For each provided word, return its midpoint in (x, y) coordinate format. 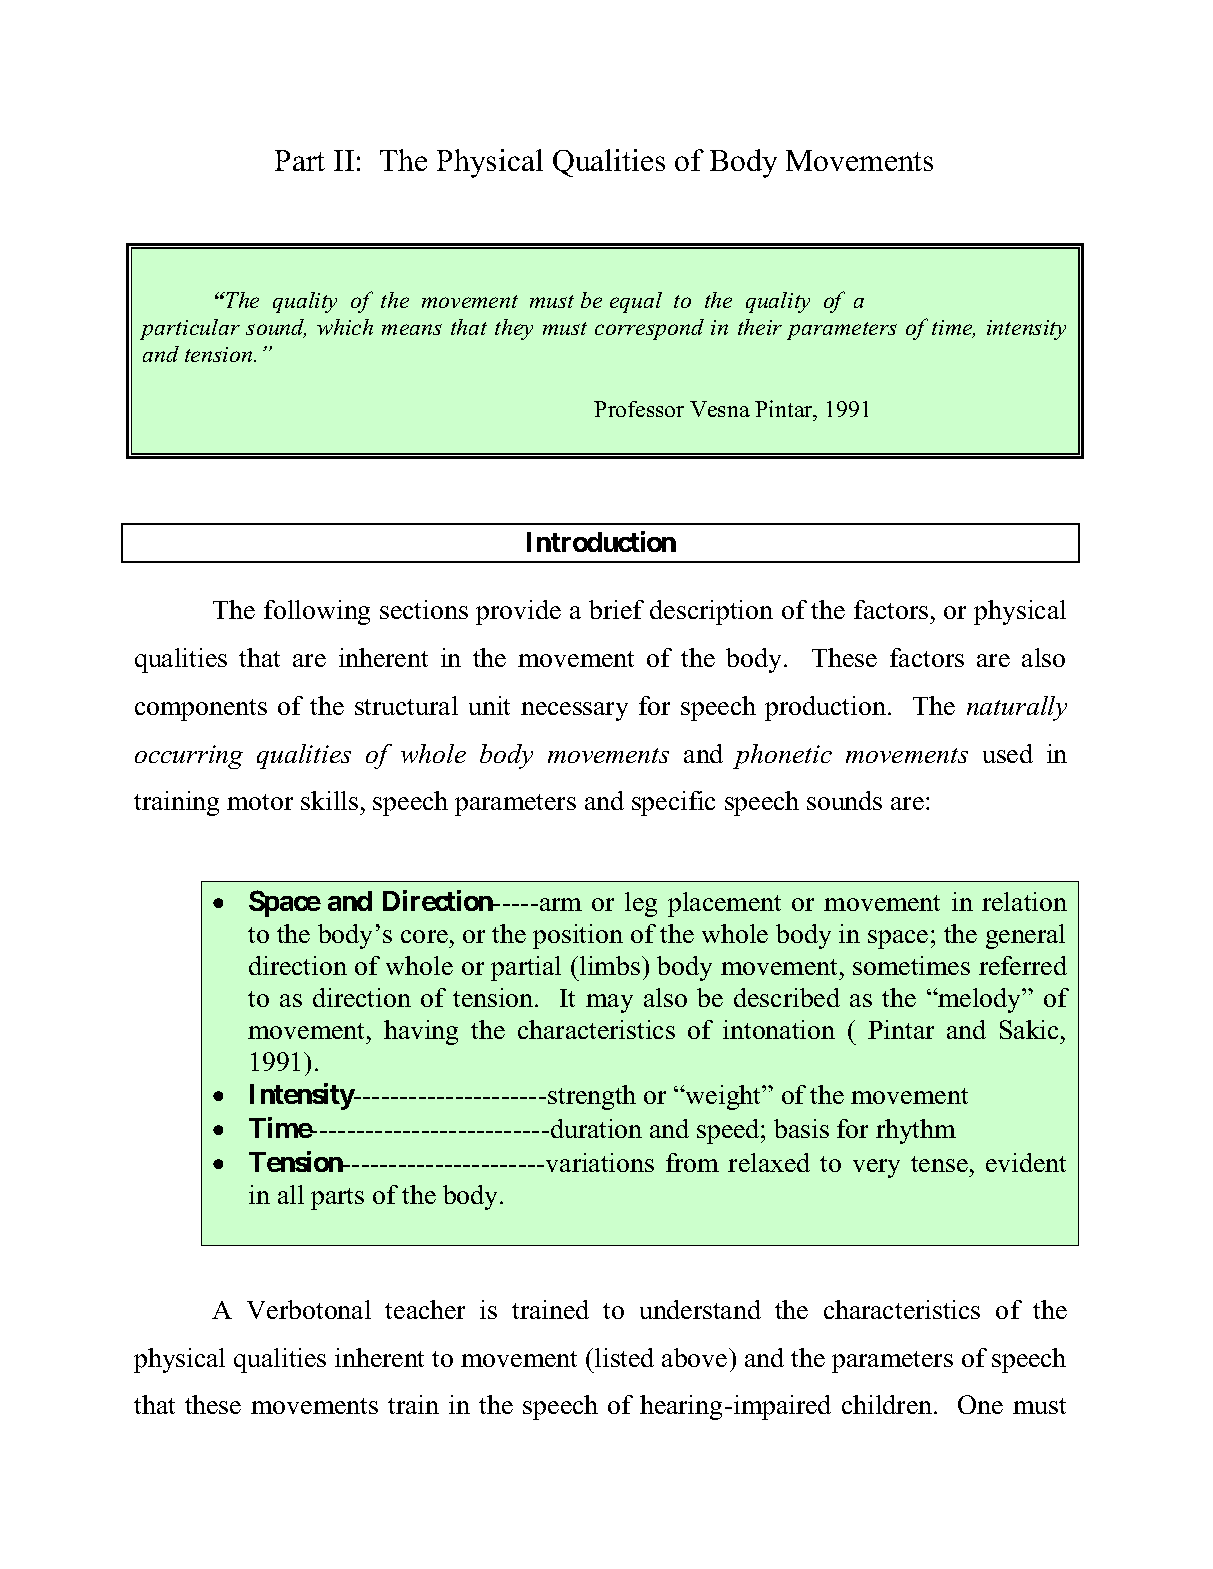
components (201, 710)
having (421, 1032)
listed (624, 1357)
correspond (649, 329)
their (760, 327)
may (609, 1003)
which (345, 327)
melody (980, 1000)
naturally (1017, 708)
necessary (574, 711)
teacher (425, 1309)
